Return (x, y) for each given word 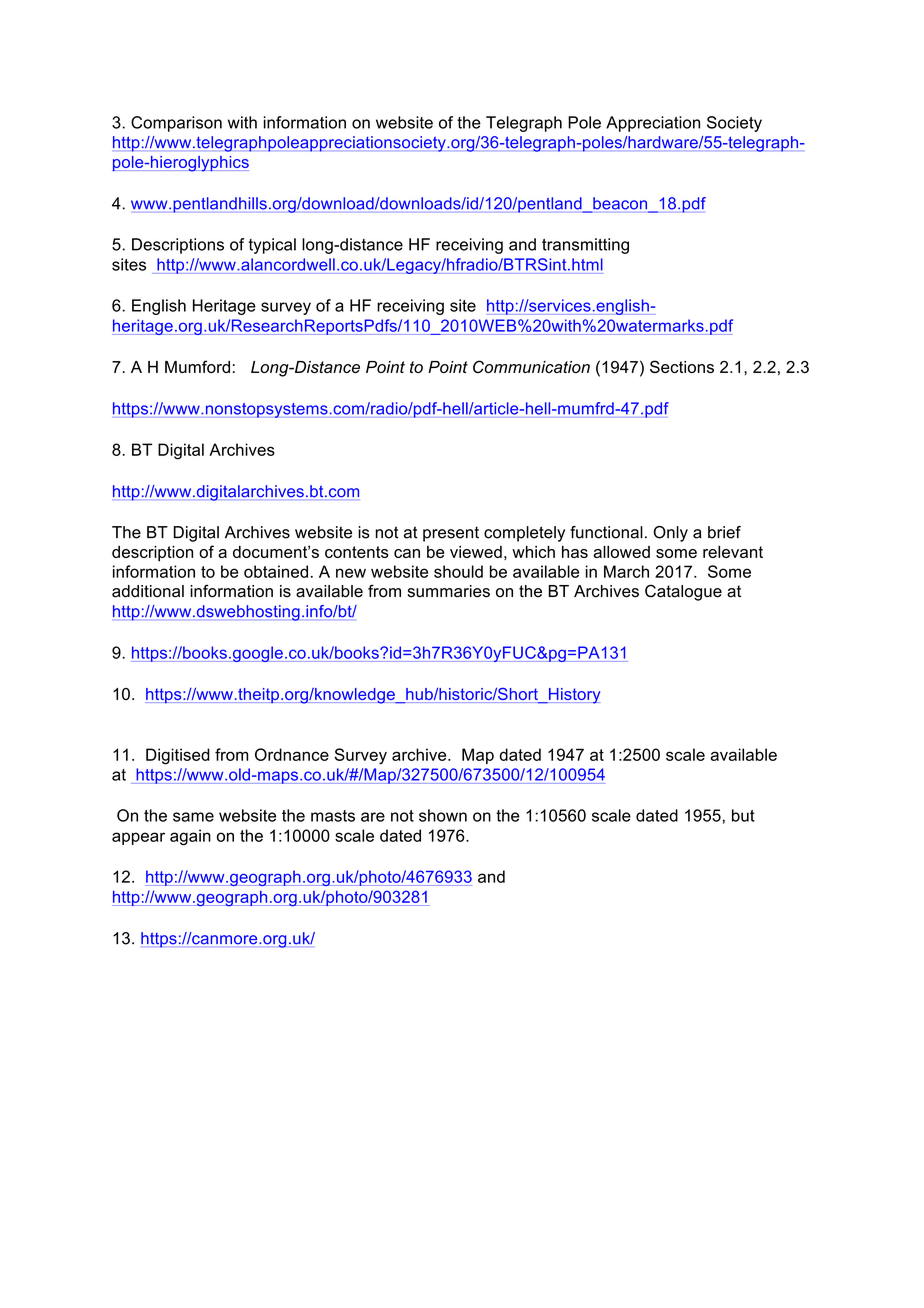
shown (443, 815)
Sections (682, 366)
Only (671, 534)
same (193, 817)
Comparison (176, 124)
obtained (276, 571)
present (451, 534)
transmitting (585, 246)
